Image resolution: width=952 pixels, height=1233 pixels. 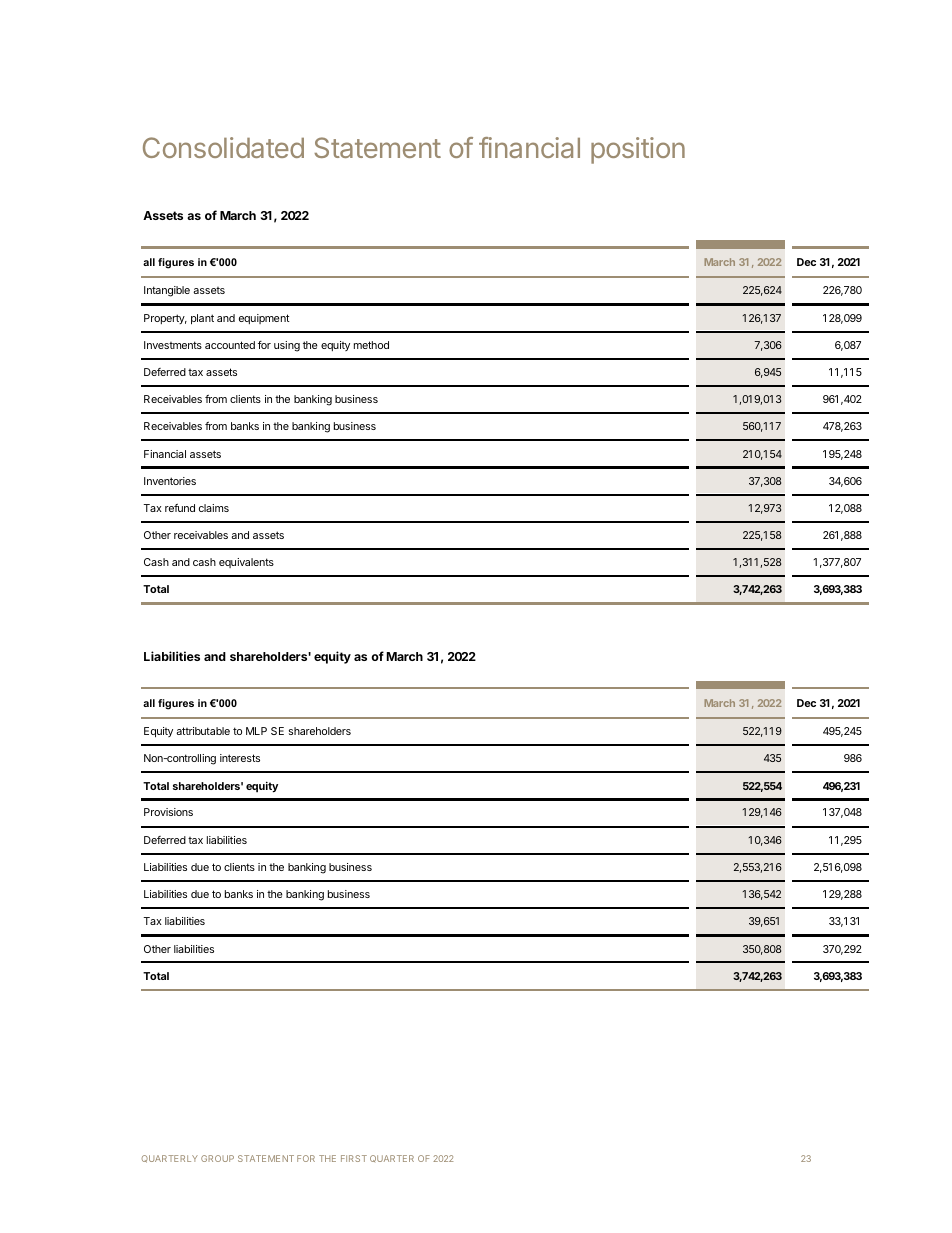 What do you see at coordinates (223, 147) in the screenshot?
I see `Consolidated` at bounding box center [223, 147].
